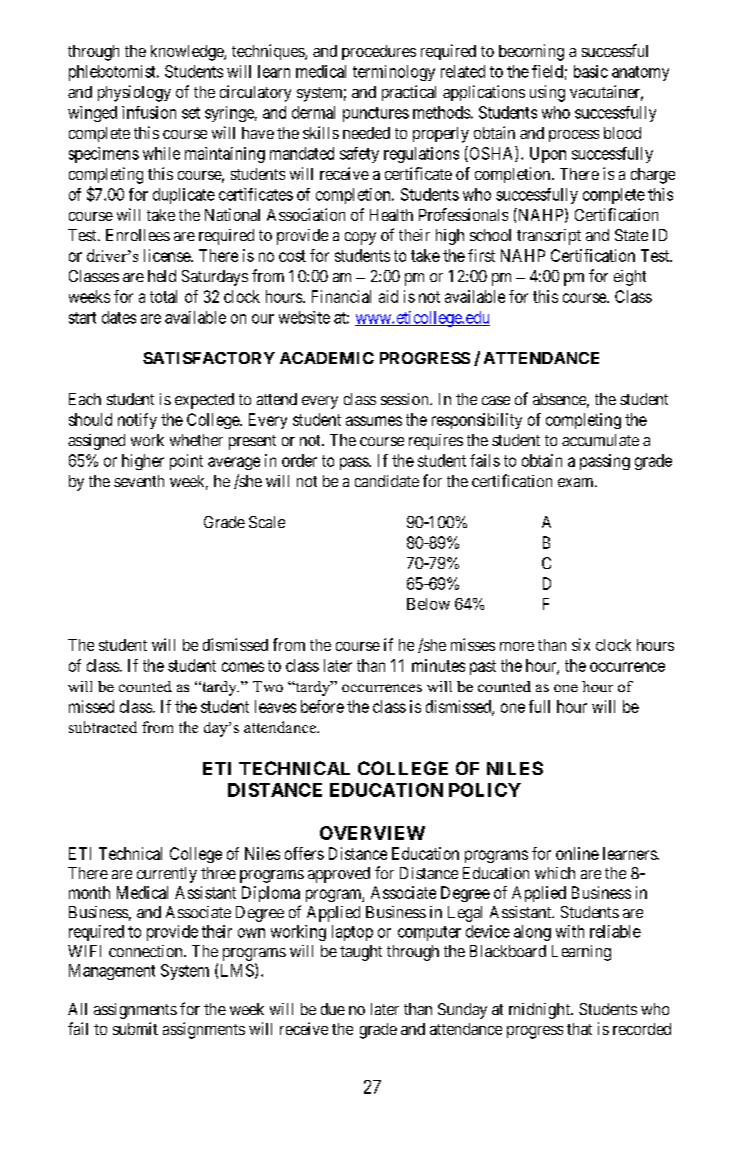 The width and height of the screenshot is (744, 1150). Describe the element at coordinates (591, 71) in the screenshot. I see `basic` at that location.
